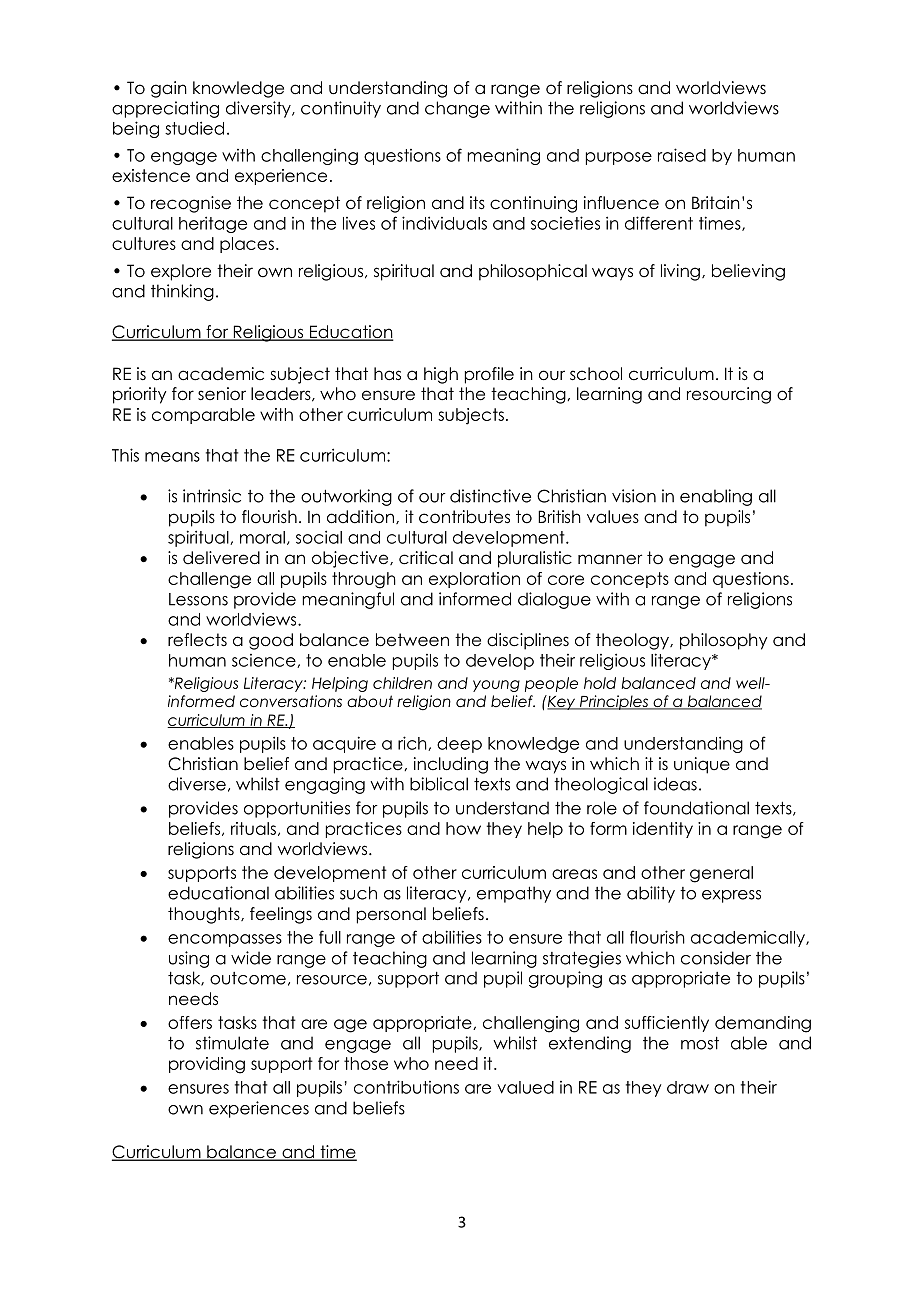  I want to click on contributions, so click(406, 1087).
